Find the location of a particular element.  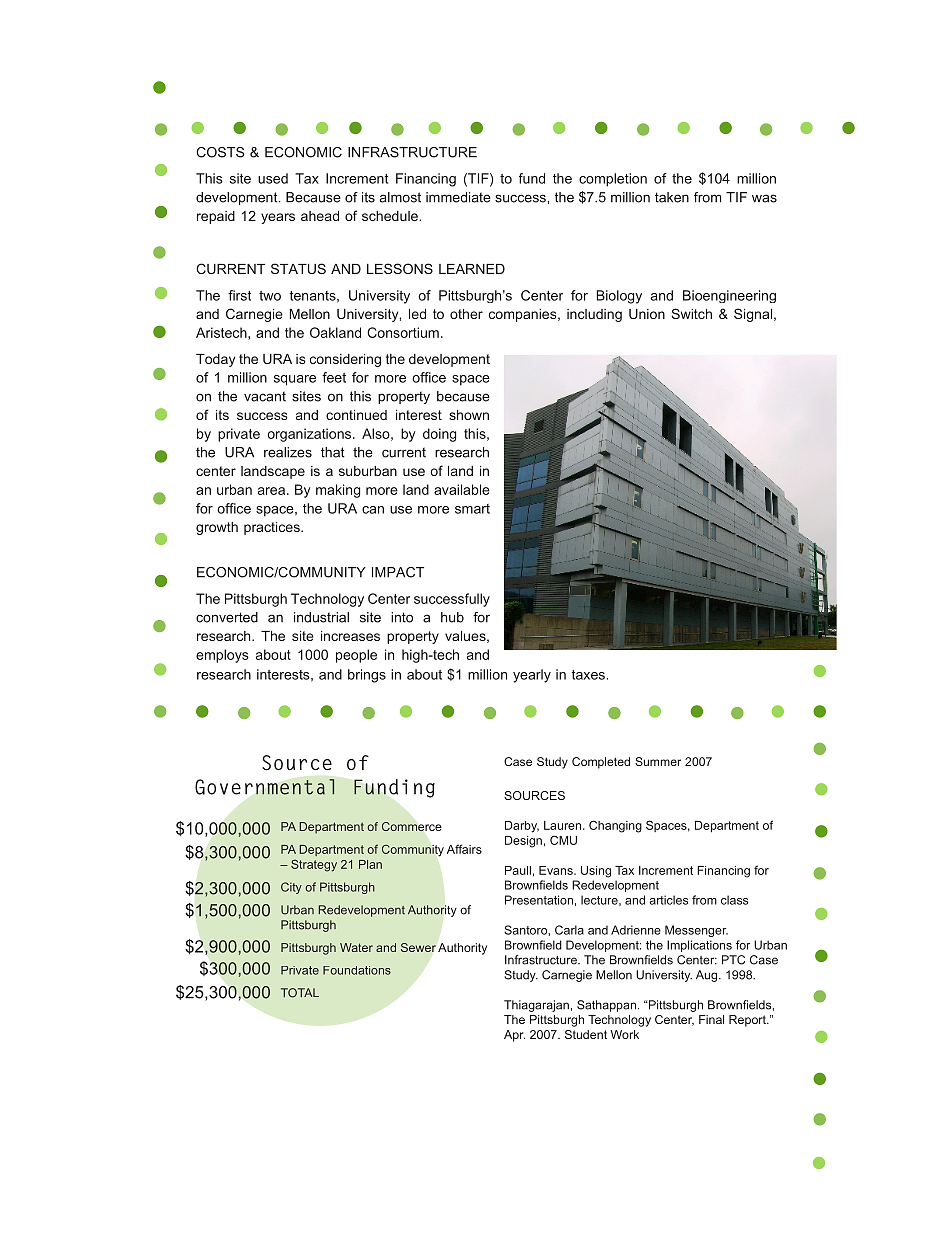

TOTAL is located at coordinates (300, 993).
